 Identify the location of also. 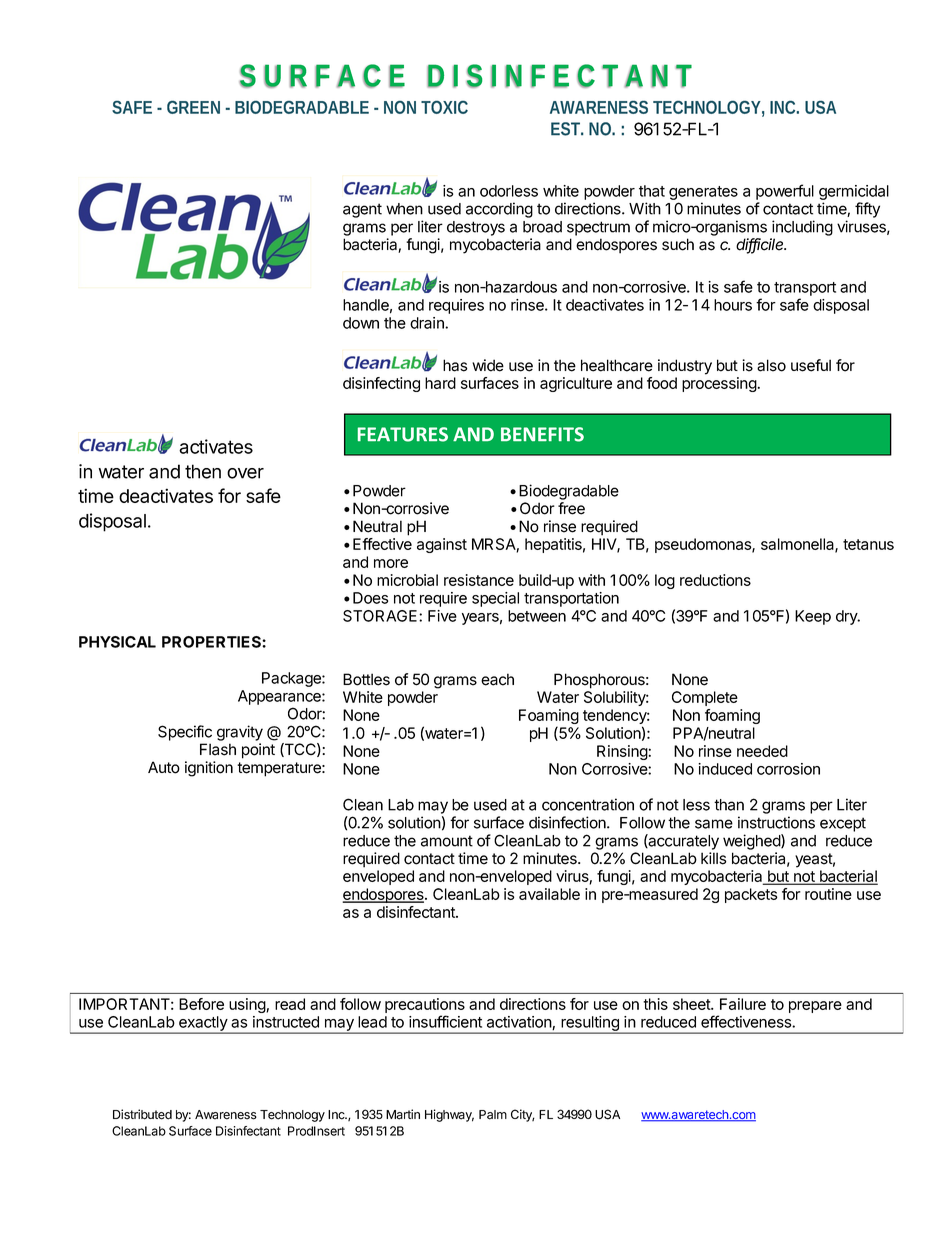
(771, 365).
